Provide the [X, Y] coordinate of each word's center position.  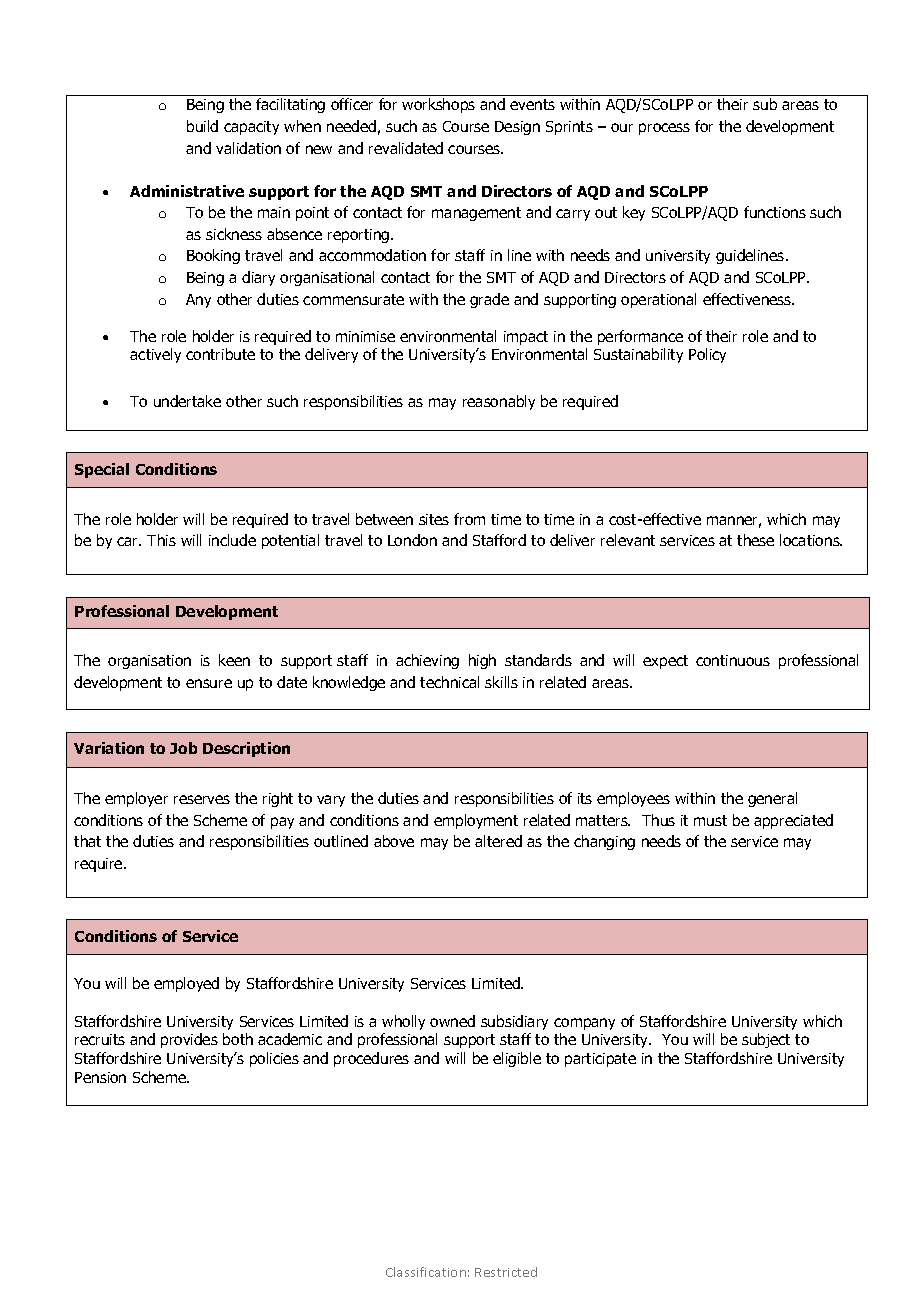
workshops [438, 105]
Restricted [506, 1272]
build [202, 126]
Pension [100, 1077]
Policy [707, 355]
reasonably [499, 402]
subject [766, 1040]
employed [186, 984]
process [664, 129]
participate [600, 1060]
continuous [733, 660]
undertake [187, 401]
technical [449, 682]
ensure [209, 683]
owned [452, 1021]
